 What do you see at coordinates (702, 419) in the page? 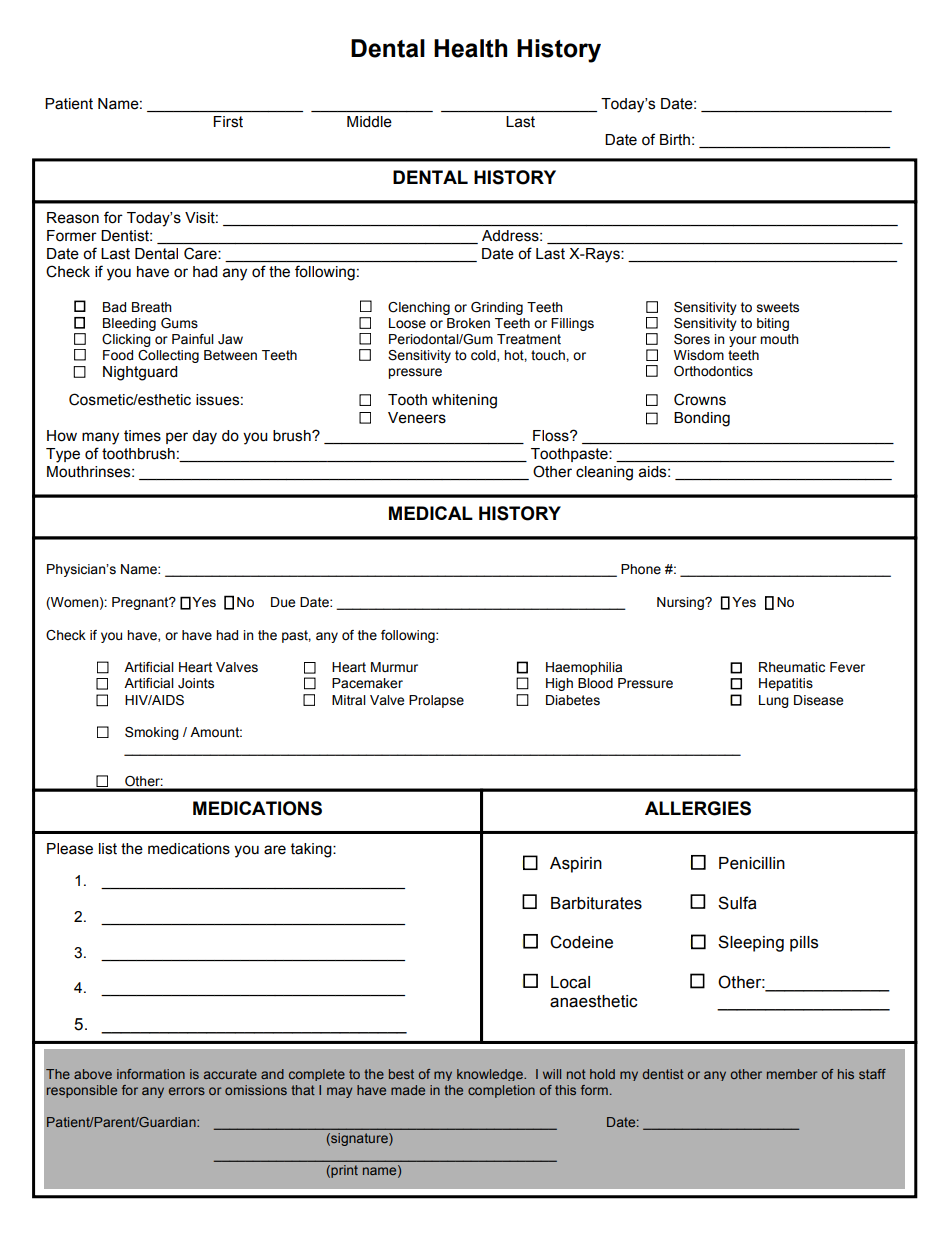
I see `Bonding` at bounding box center [702, 419].
